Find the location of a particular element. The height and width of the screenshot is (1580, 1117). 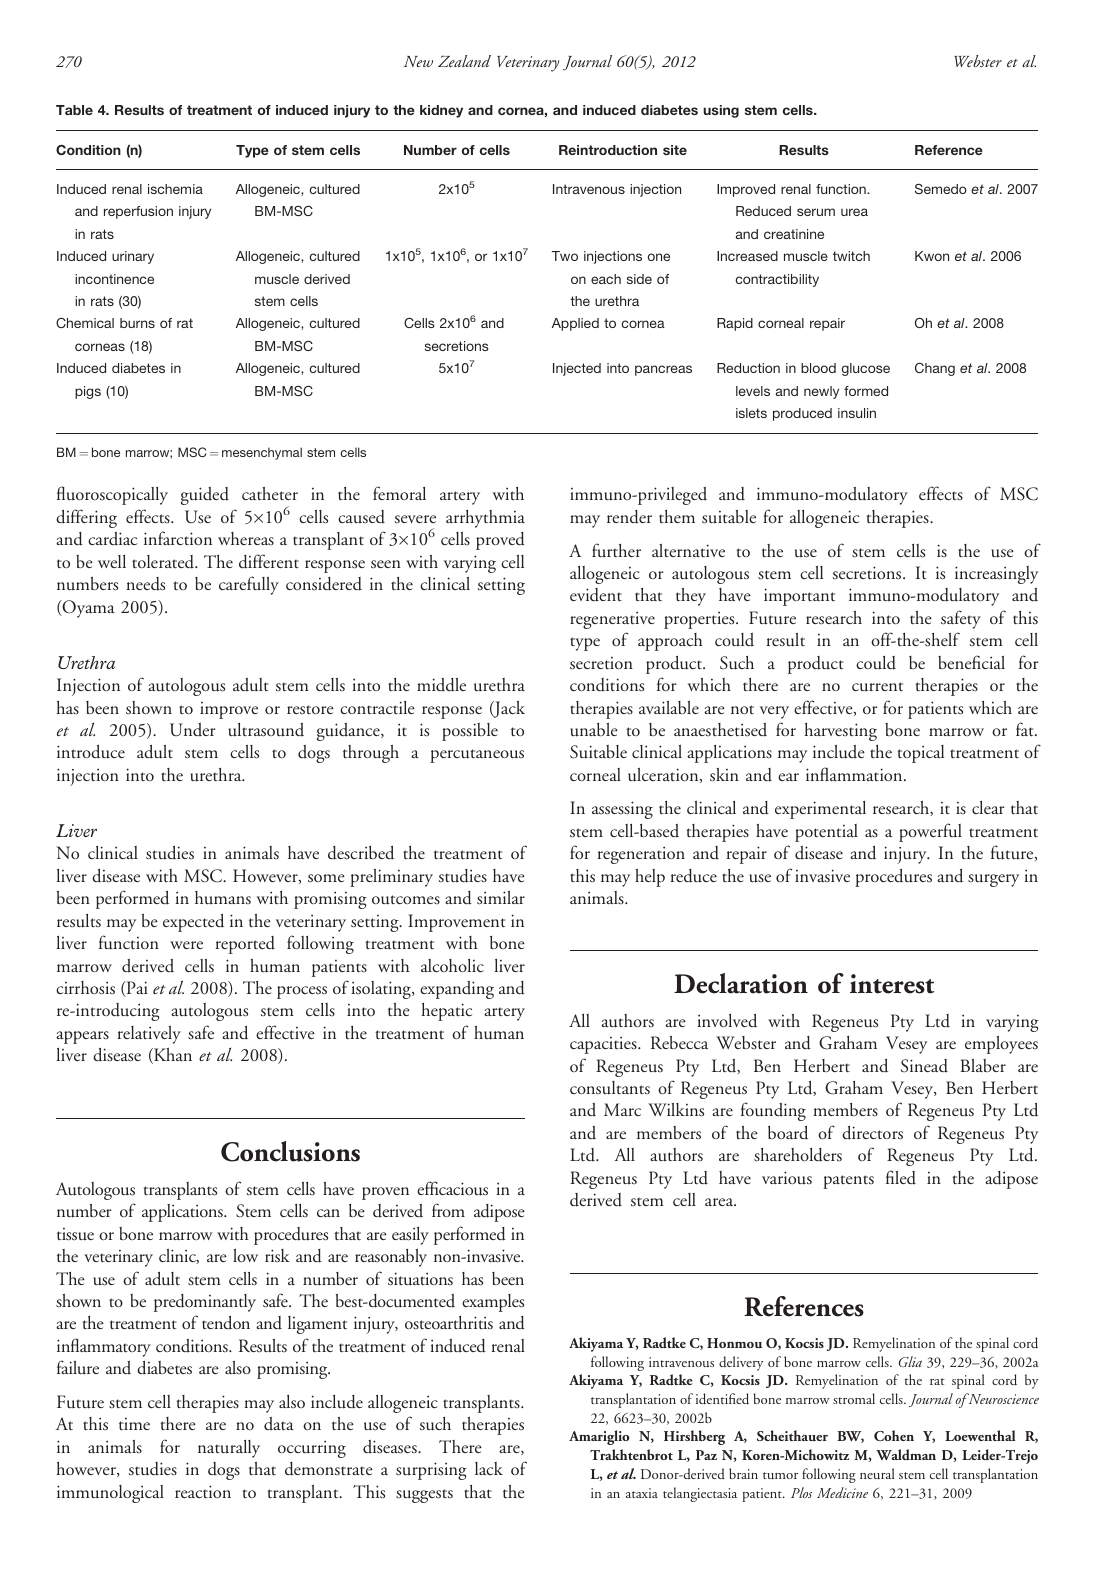

unable is located at coordinates (594, 730).
